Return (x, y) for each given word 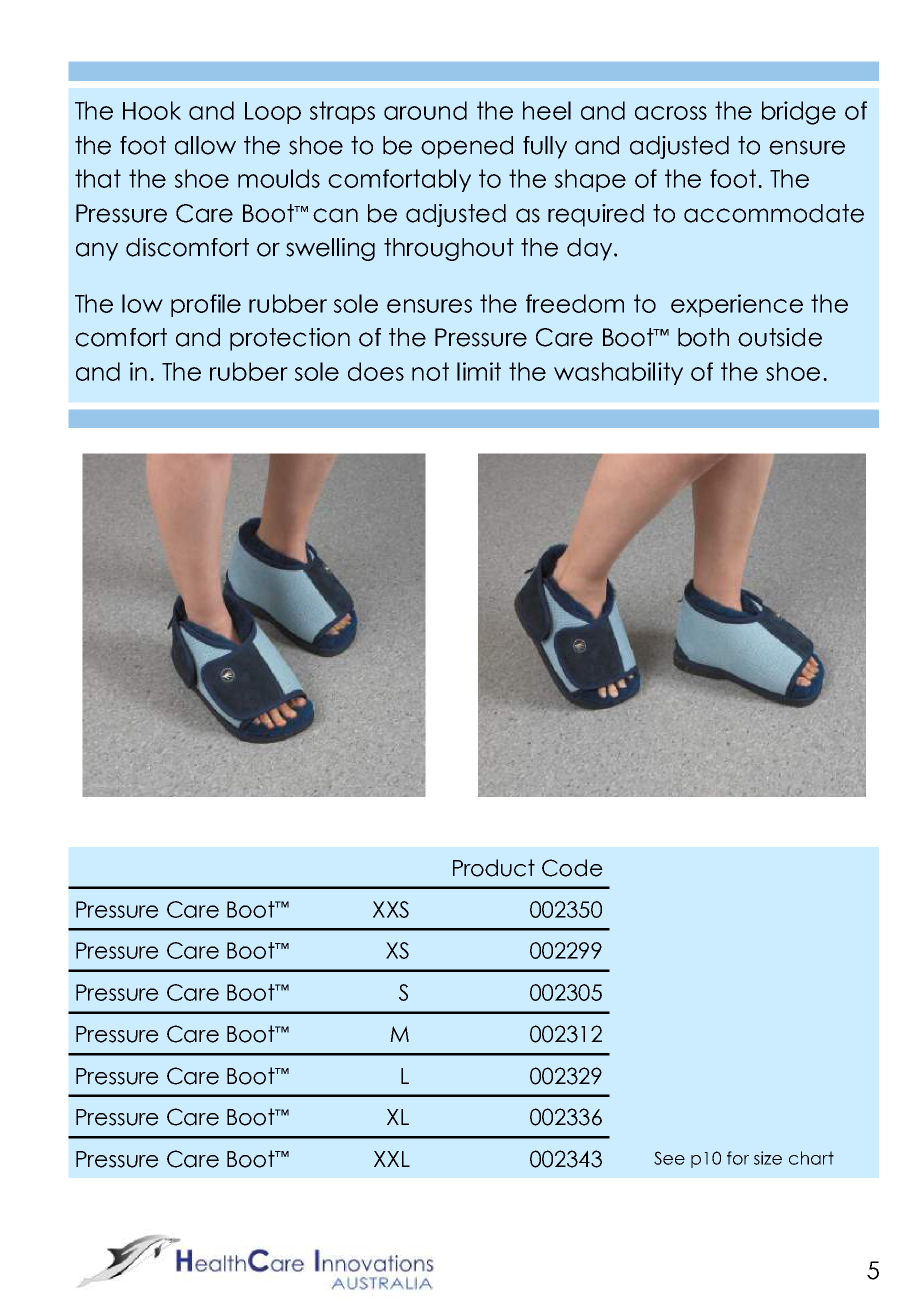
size (768, 1158)
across (671, 113)
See (669, 1158)
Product (494, 868)
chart (811, 1158)
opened (467, 147)
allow (205, 145)
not (430, 371)
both (703, 337)
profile (206, 305)
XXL (392, 1159)
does (376, 371)
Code (572, 868)
